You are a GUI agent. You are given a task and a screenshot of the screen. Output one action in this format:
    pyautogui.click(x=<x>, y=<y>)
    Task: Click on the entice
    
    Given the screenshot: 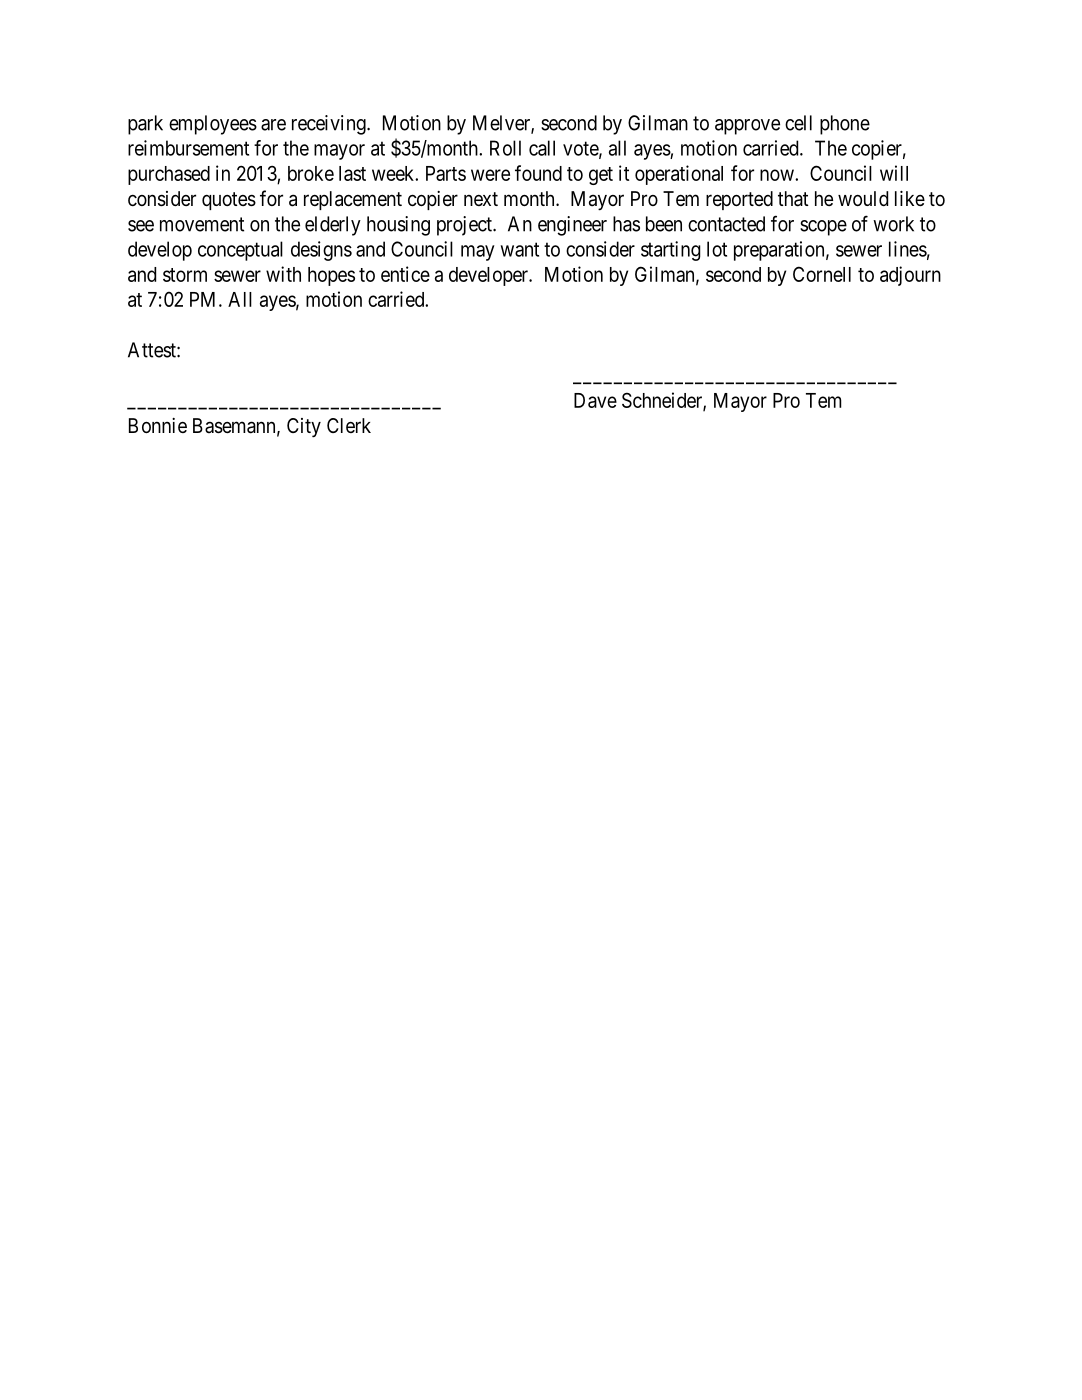 What is the action you would take?
    pyautogui.click(x=405, y=274)
